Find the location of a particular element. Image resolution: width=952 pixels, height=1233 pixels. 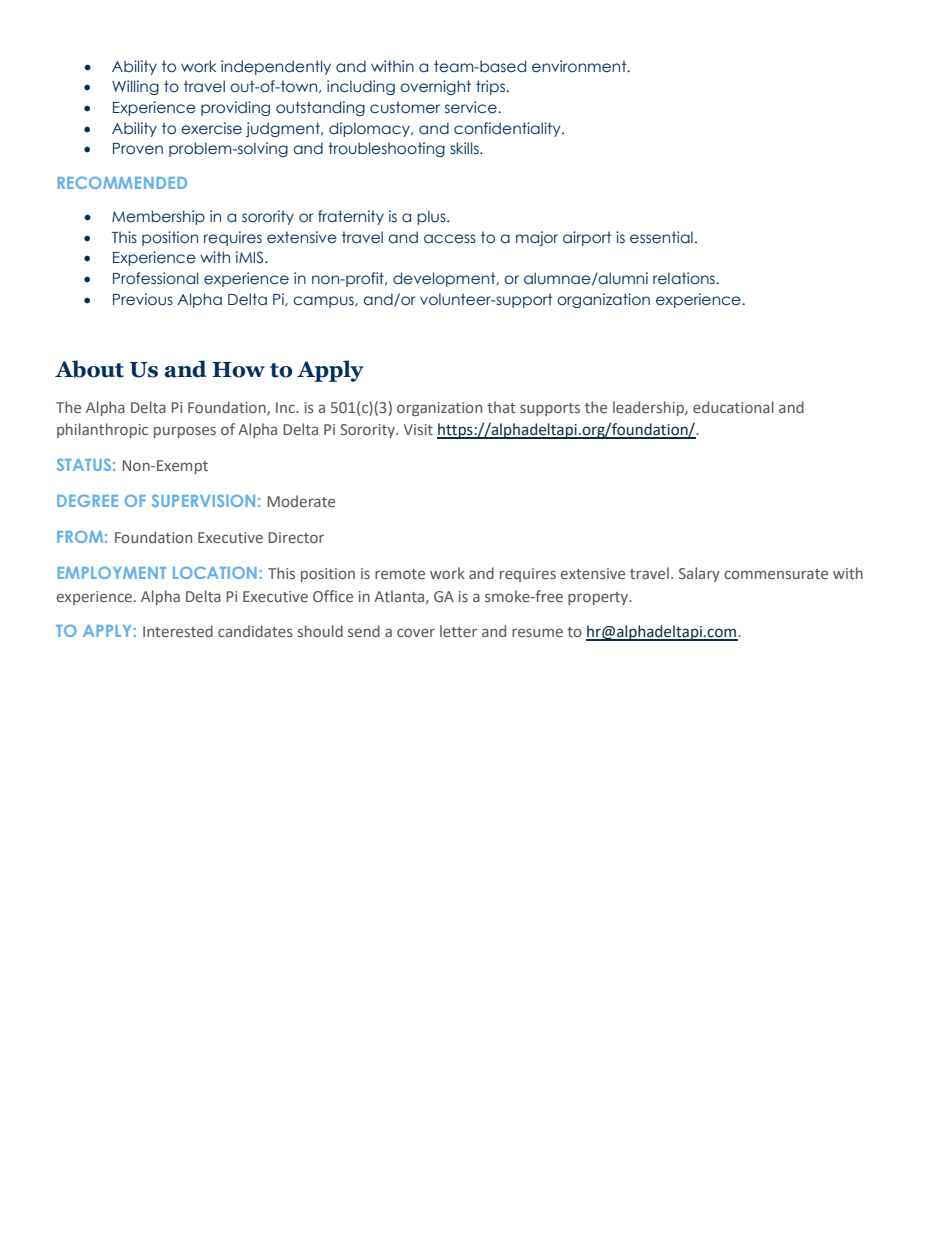

Interested is located at coordinates (178, 631).
